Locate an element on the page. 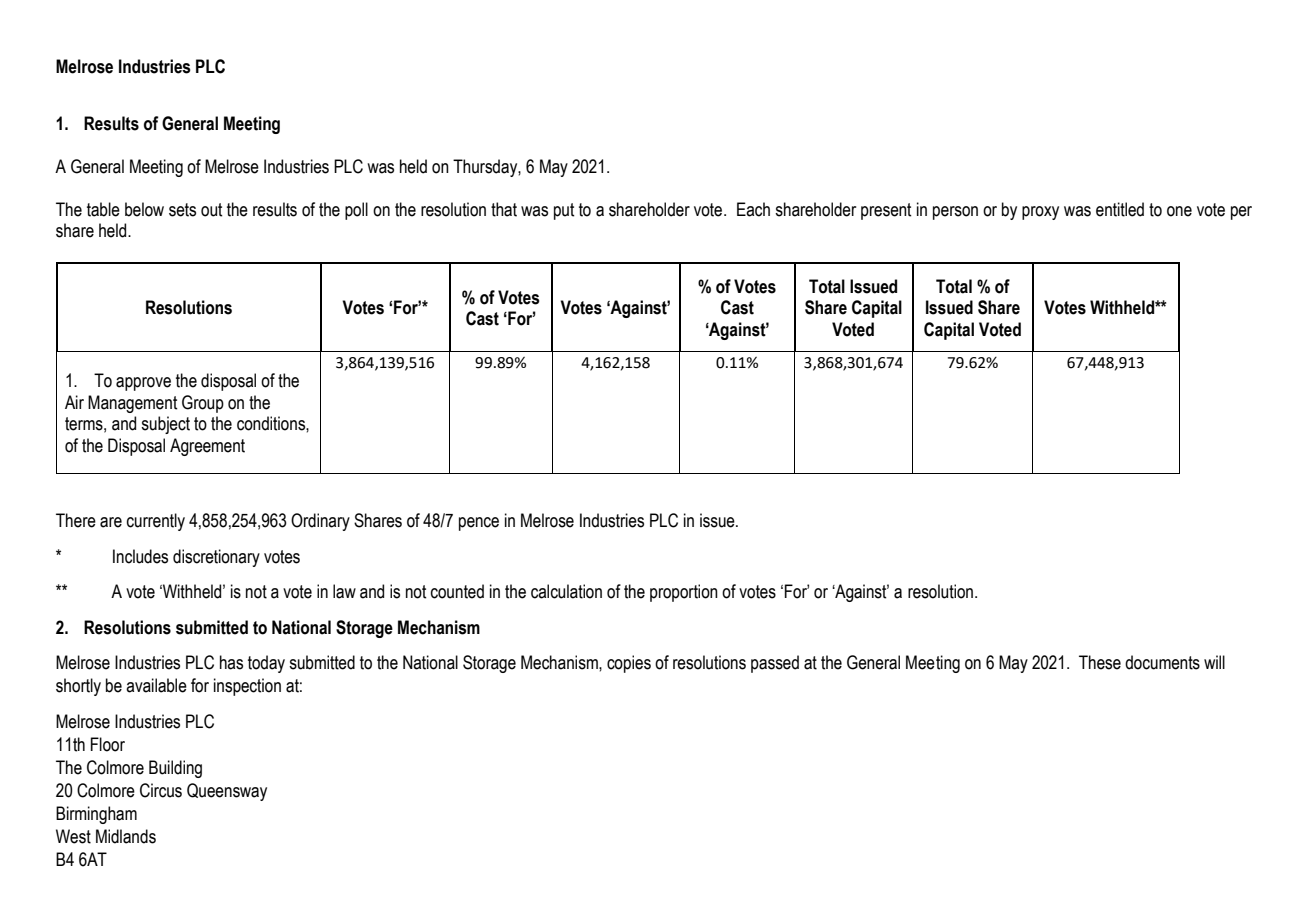 Image resolution: width=1308 pixels, height=924 pixels. Midlands is located at coordinates (126, 836).
